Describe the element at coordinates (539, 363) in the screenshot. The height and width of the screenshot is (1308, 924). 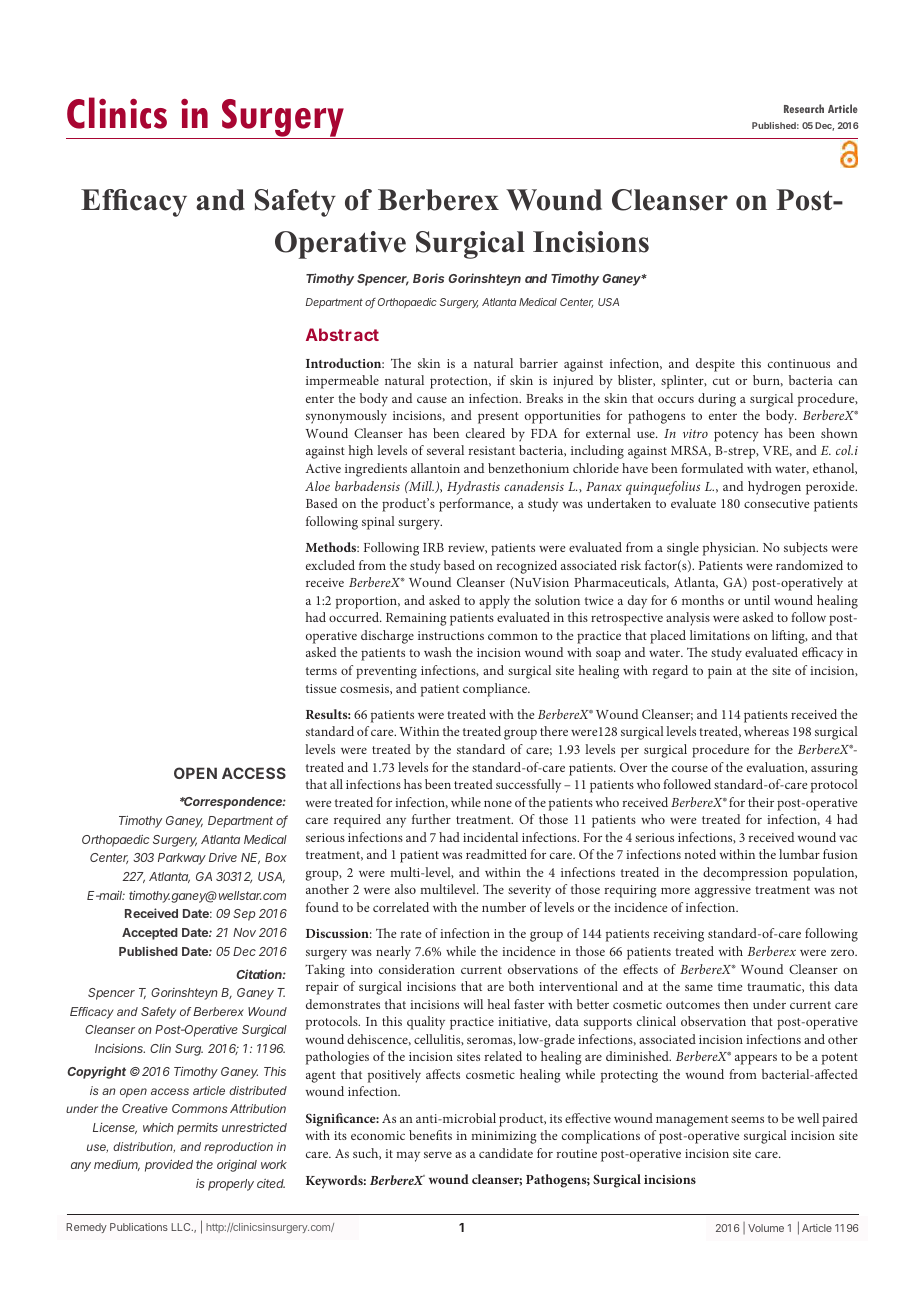
I see `barrier` at that location.
